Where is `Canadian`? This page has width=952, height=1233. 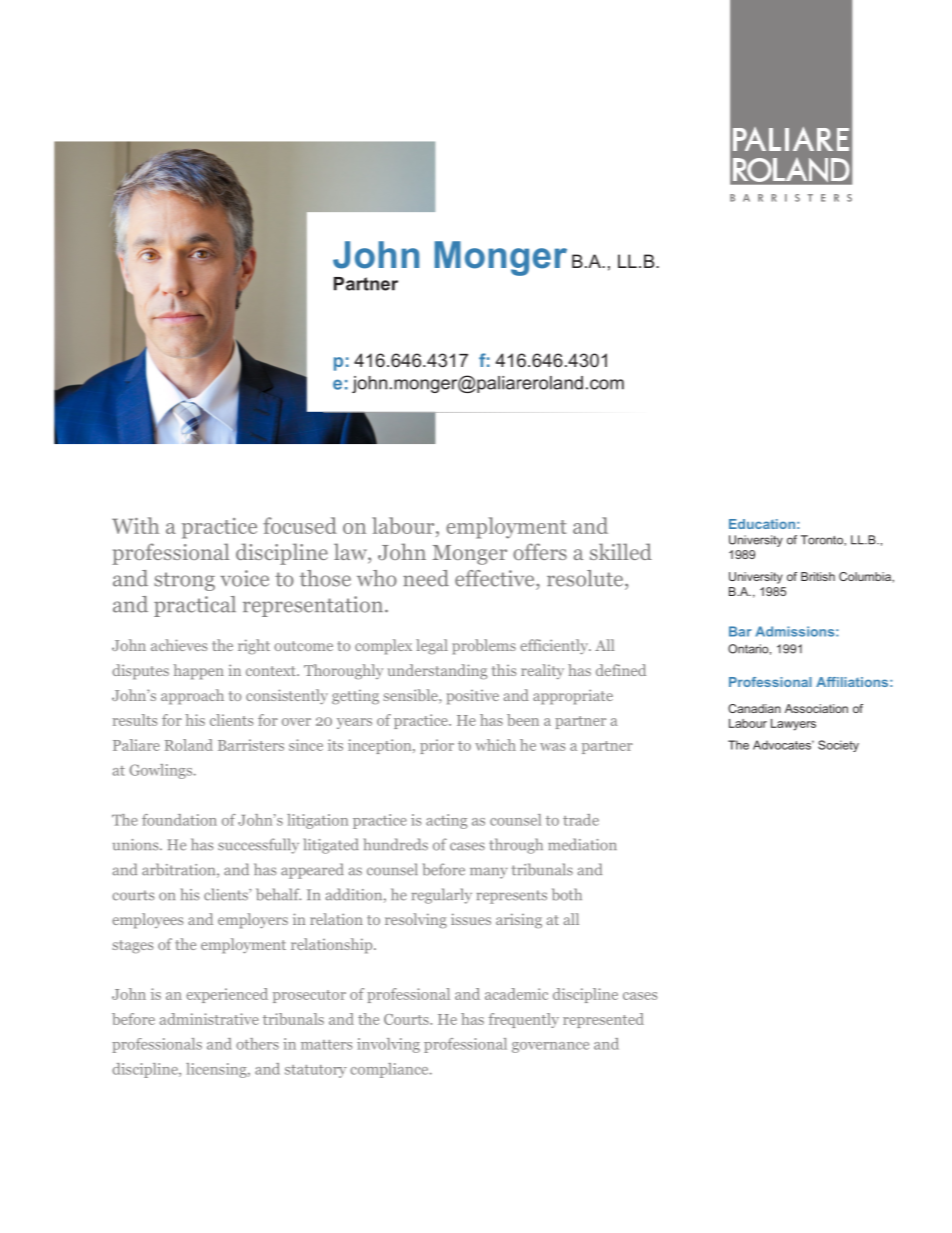 Canadian is located at coordinates (754, 708).
